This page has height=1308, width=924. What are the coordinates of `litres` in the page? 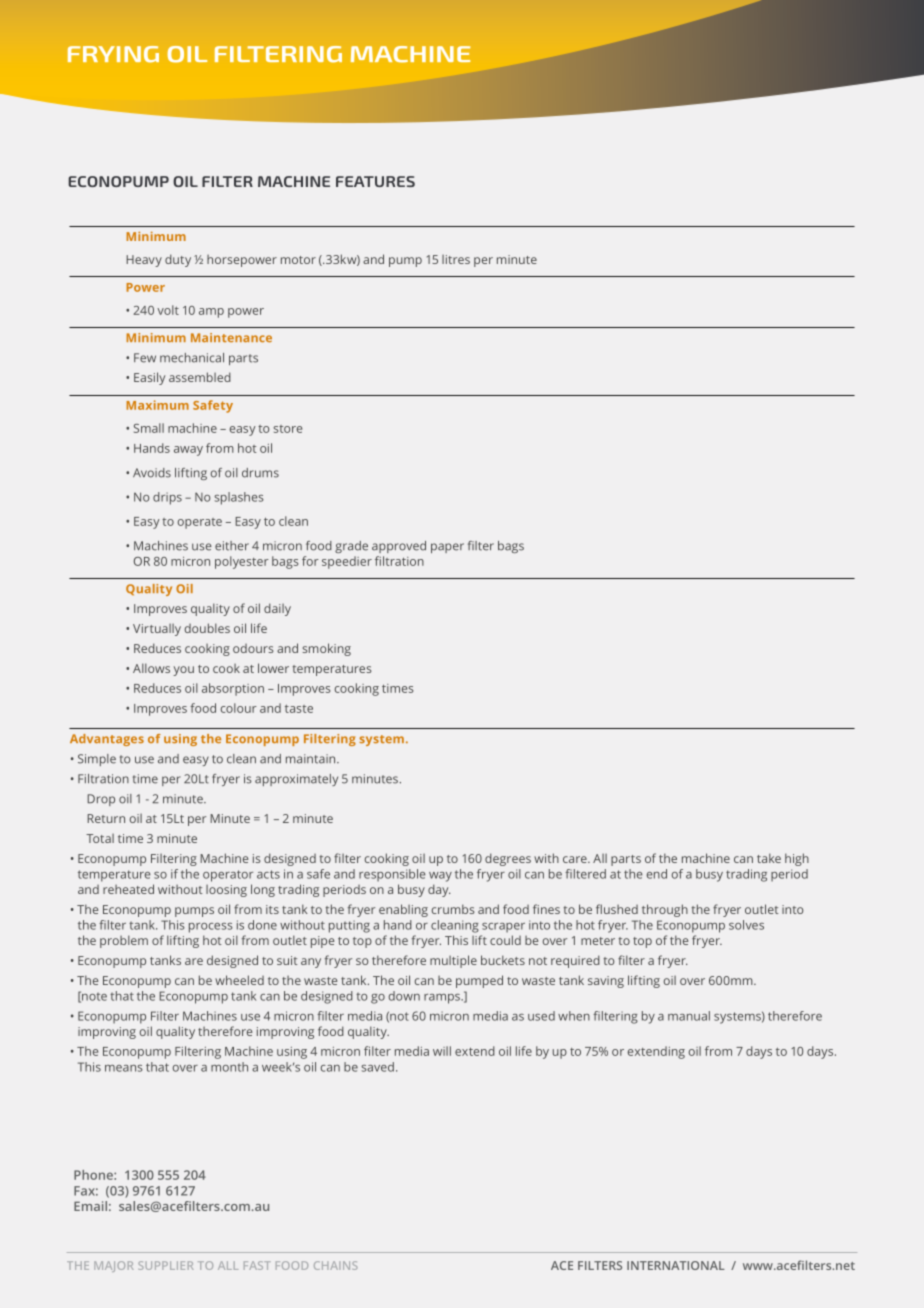 It's located at (456, 259).
